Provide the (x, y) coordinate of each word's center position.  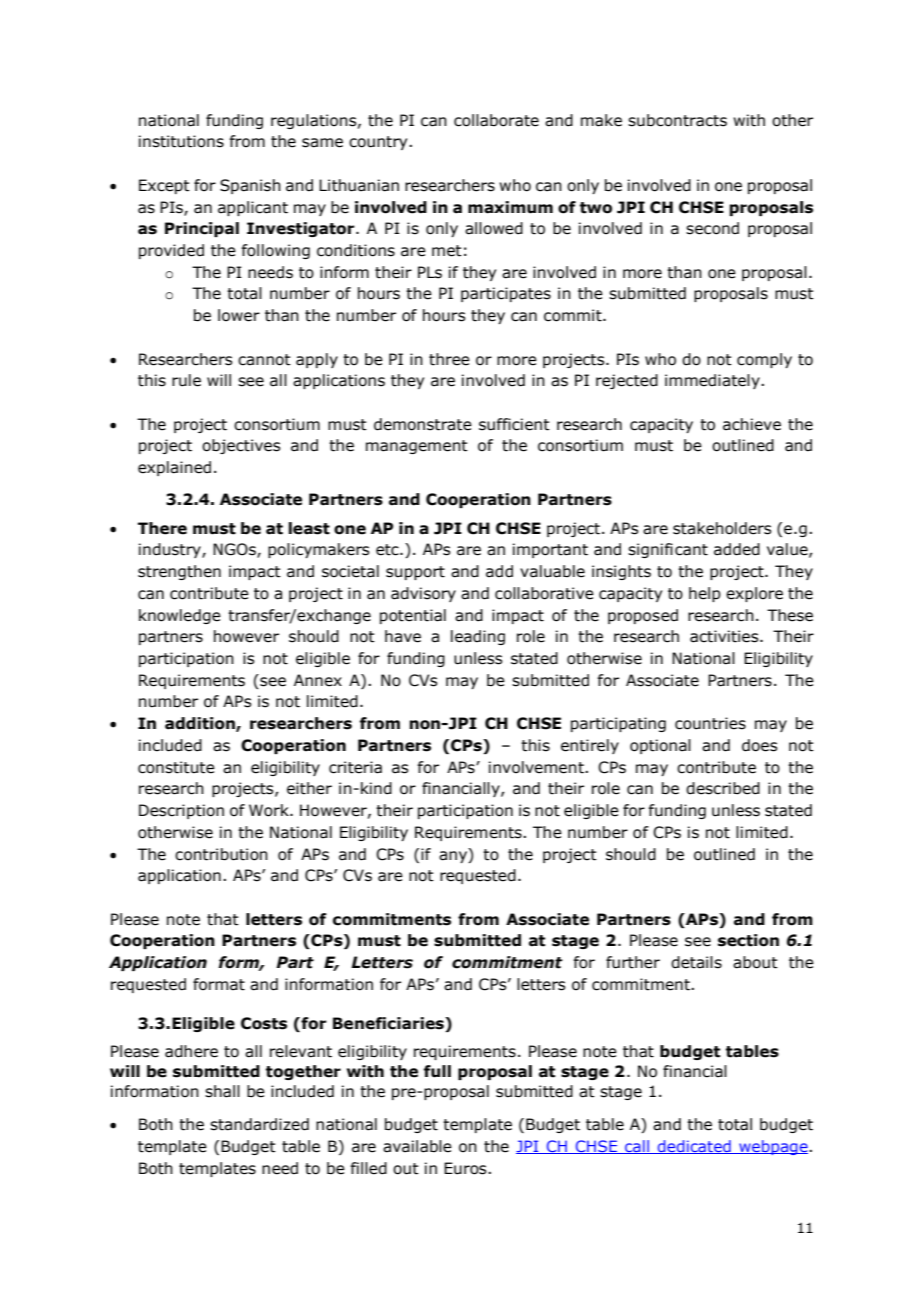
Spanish (250, 186)
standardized (259, 1124)
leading (478, 637)
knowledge (180, 616)
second (712, 228)
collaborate (496, 120)
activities (725, 636)
